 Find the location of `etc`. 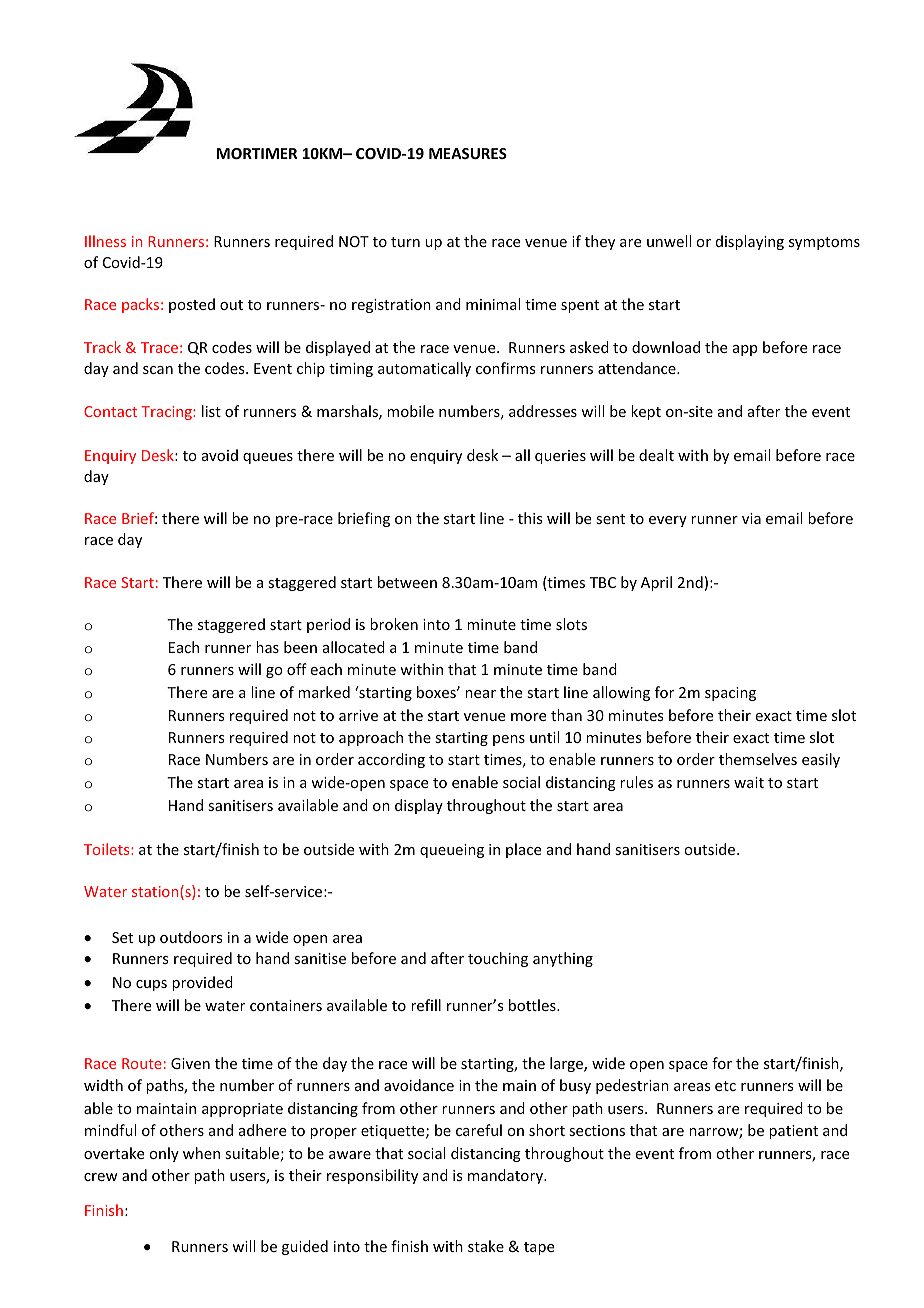

etc is located at coordinates (725, 1086).
